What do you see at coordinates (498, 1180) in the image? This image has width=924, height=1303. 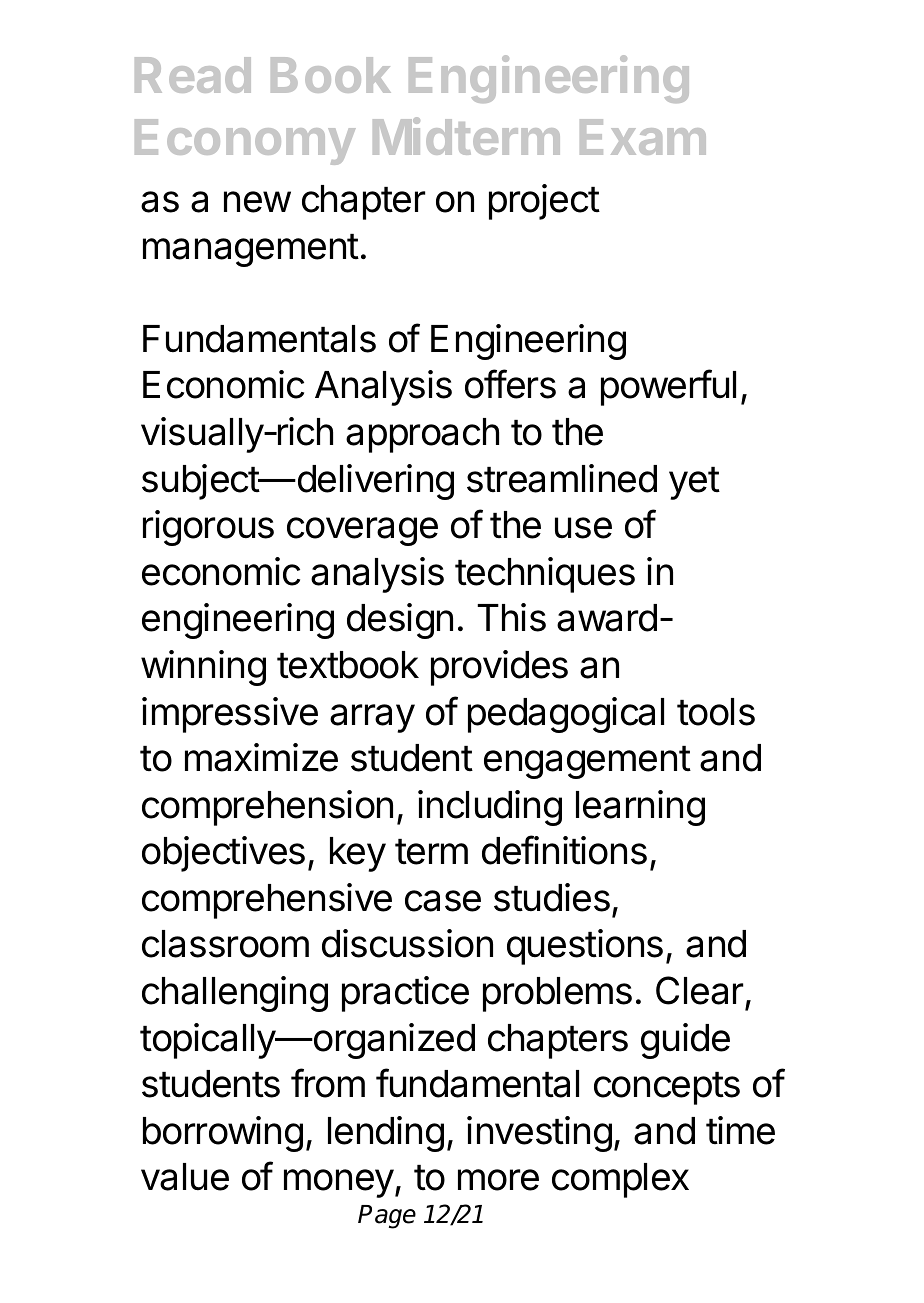 I see `more` at bounding box center [498, 1180].
